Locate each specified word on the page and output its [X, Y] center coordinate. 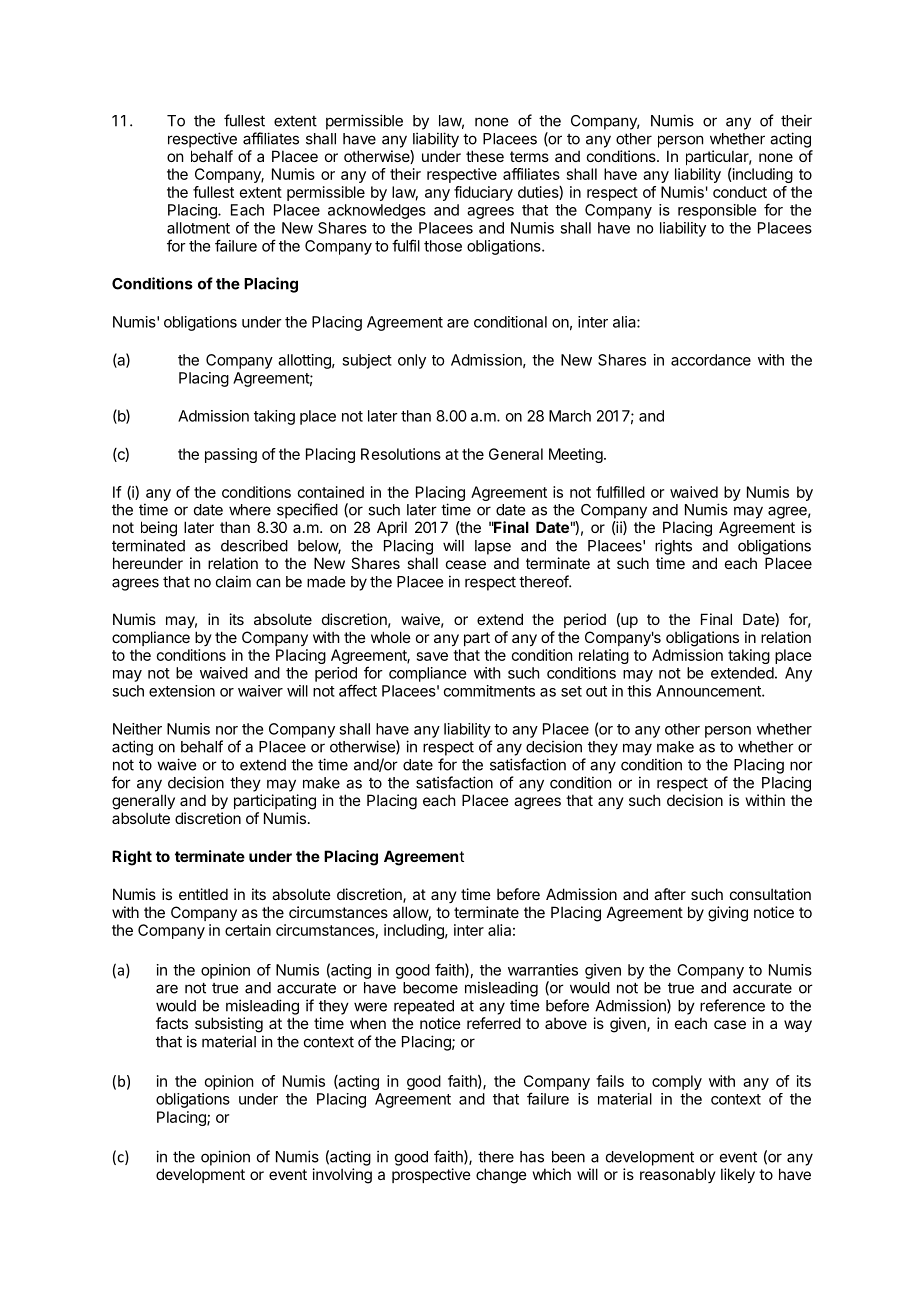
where [250, 510]
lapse [493, 547]
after [670, 894]
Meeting [576, 455]
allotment [198, 228]
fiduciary [483, 193]
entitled [203, 894]
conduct [740, 192]
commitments [489, 691]
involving [342, 1176]
